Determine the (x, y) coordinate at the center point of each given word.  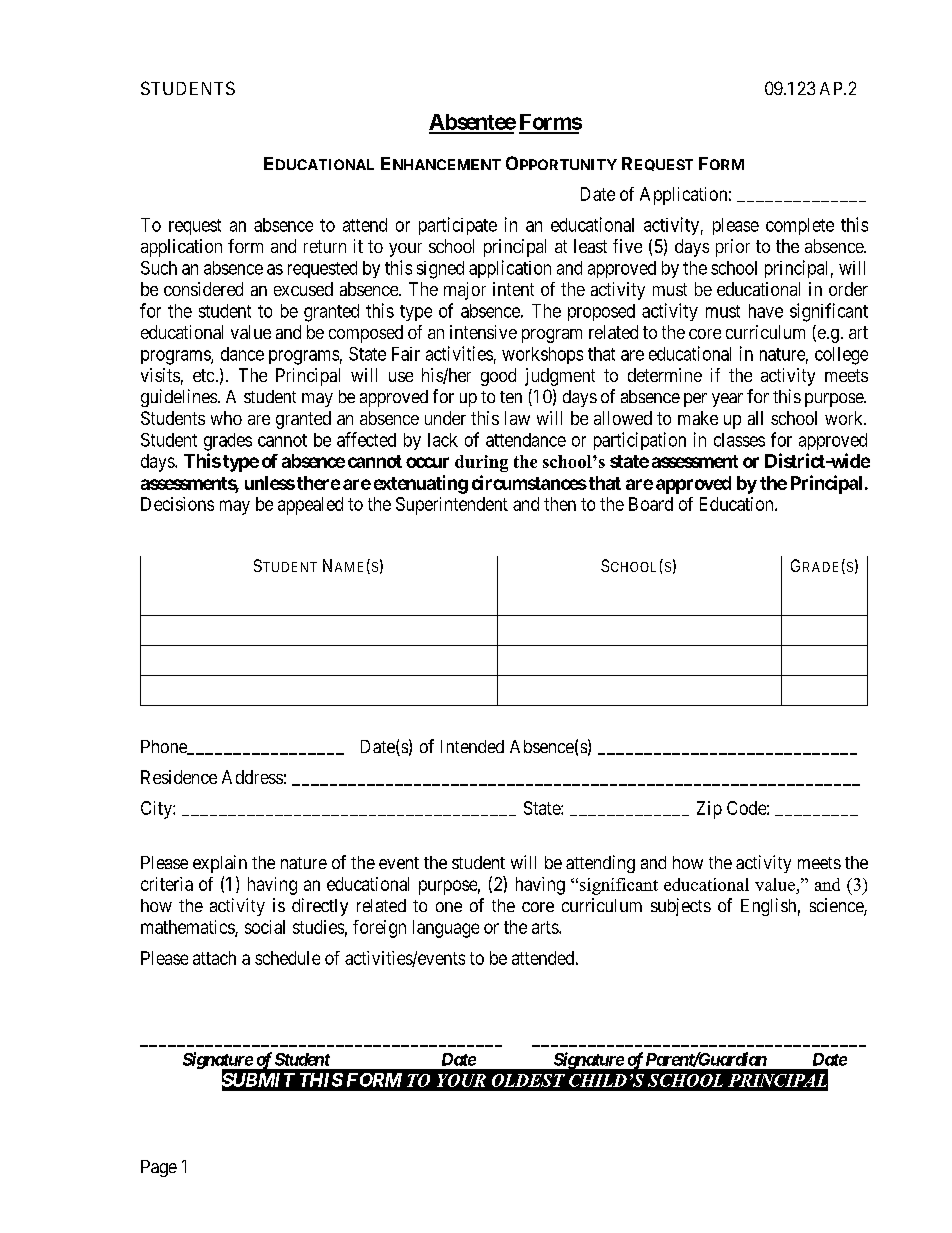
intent (513, 289)
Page (159, 1168)
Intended (472, 746)
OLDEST (528, 1080)
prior (733, 248)
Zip (709, 810)
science (837, 906)
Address (252, 777)
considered (203, 289)
